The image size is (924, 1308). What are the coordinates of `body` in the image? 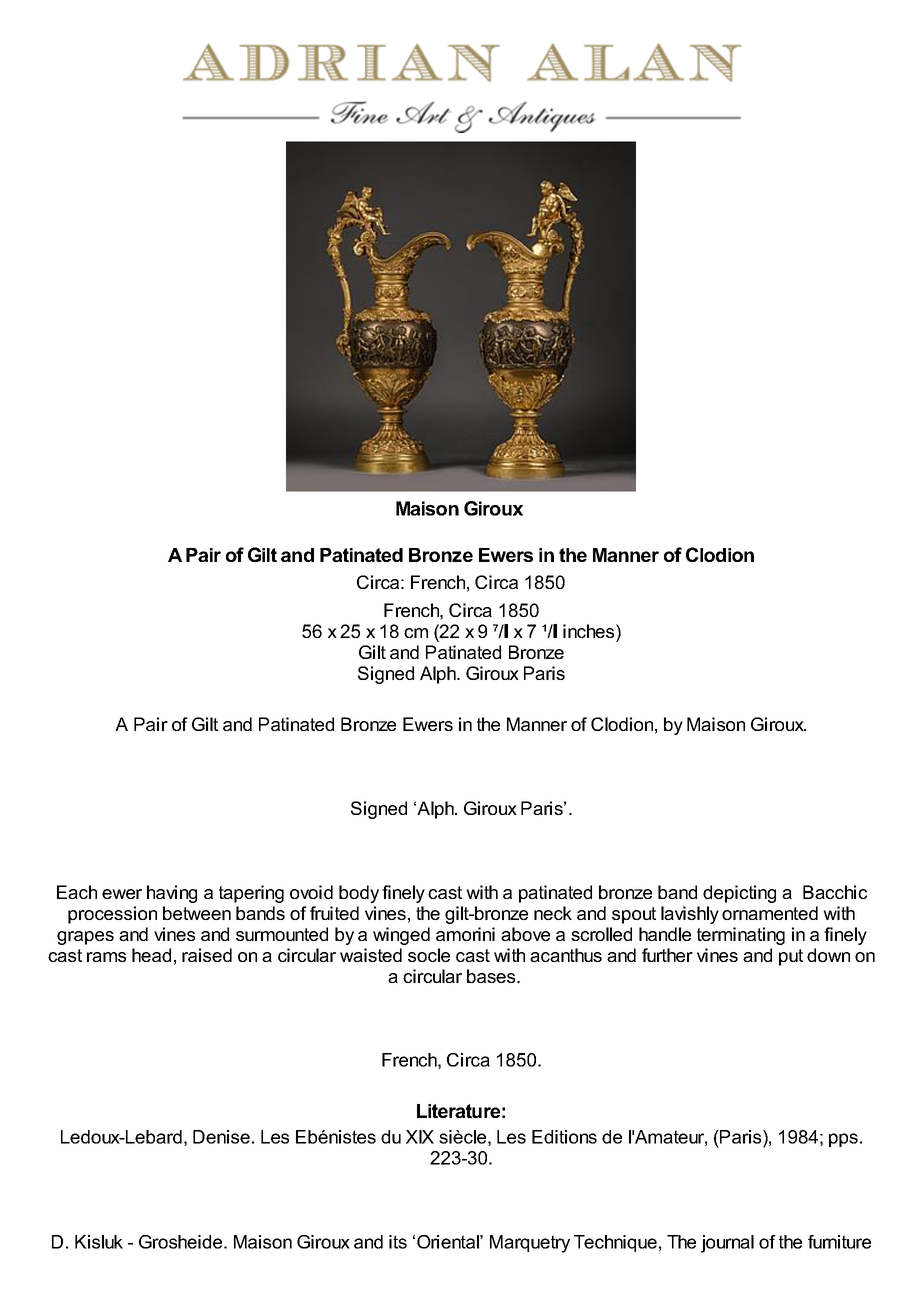 It's located at (359, 894).
